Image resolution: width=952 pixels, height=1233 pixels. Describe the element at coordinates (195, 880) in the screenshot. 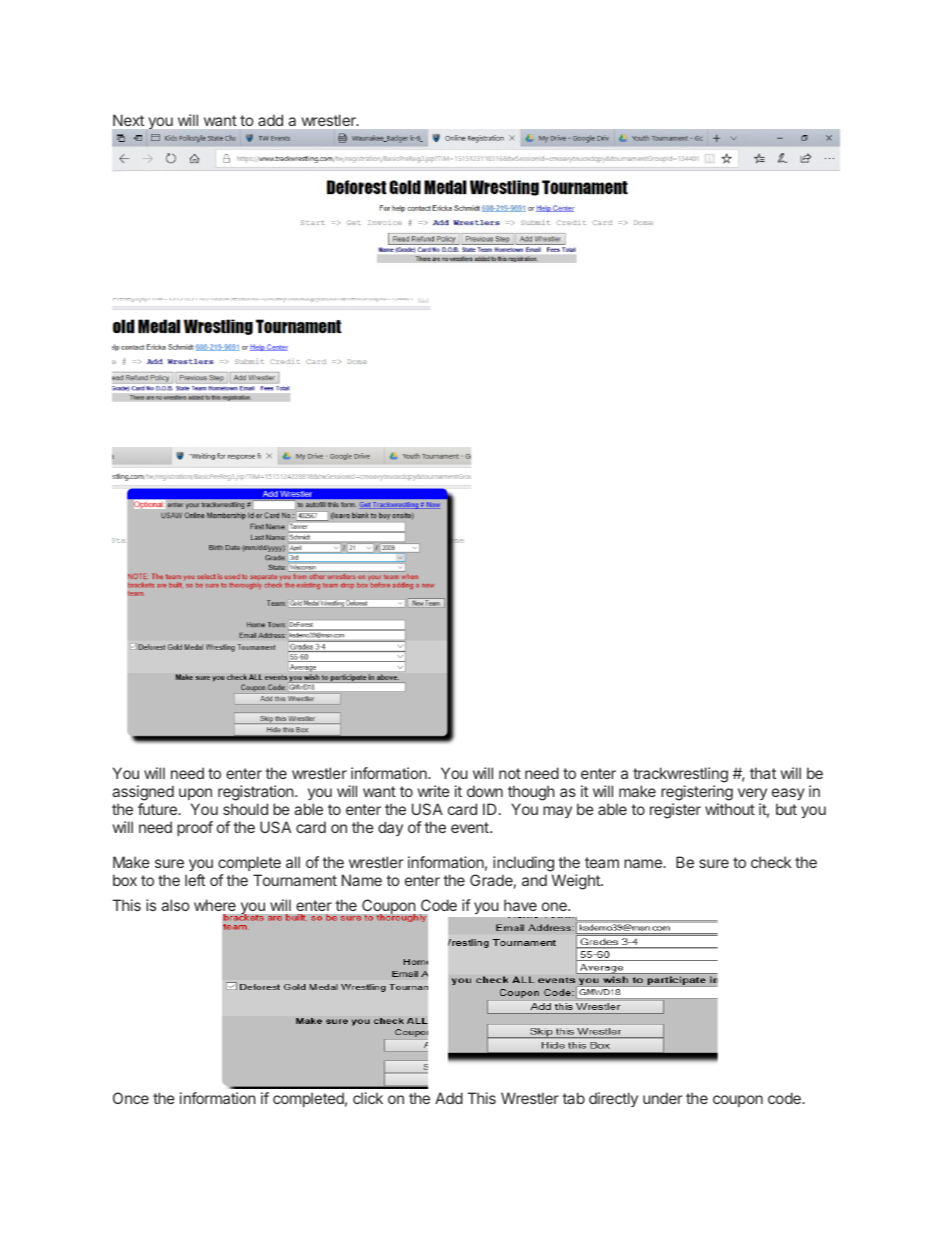

I see `left` at that location.
